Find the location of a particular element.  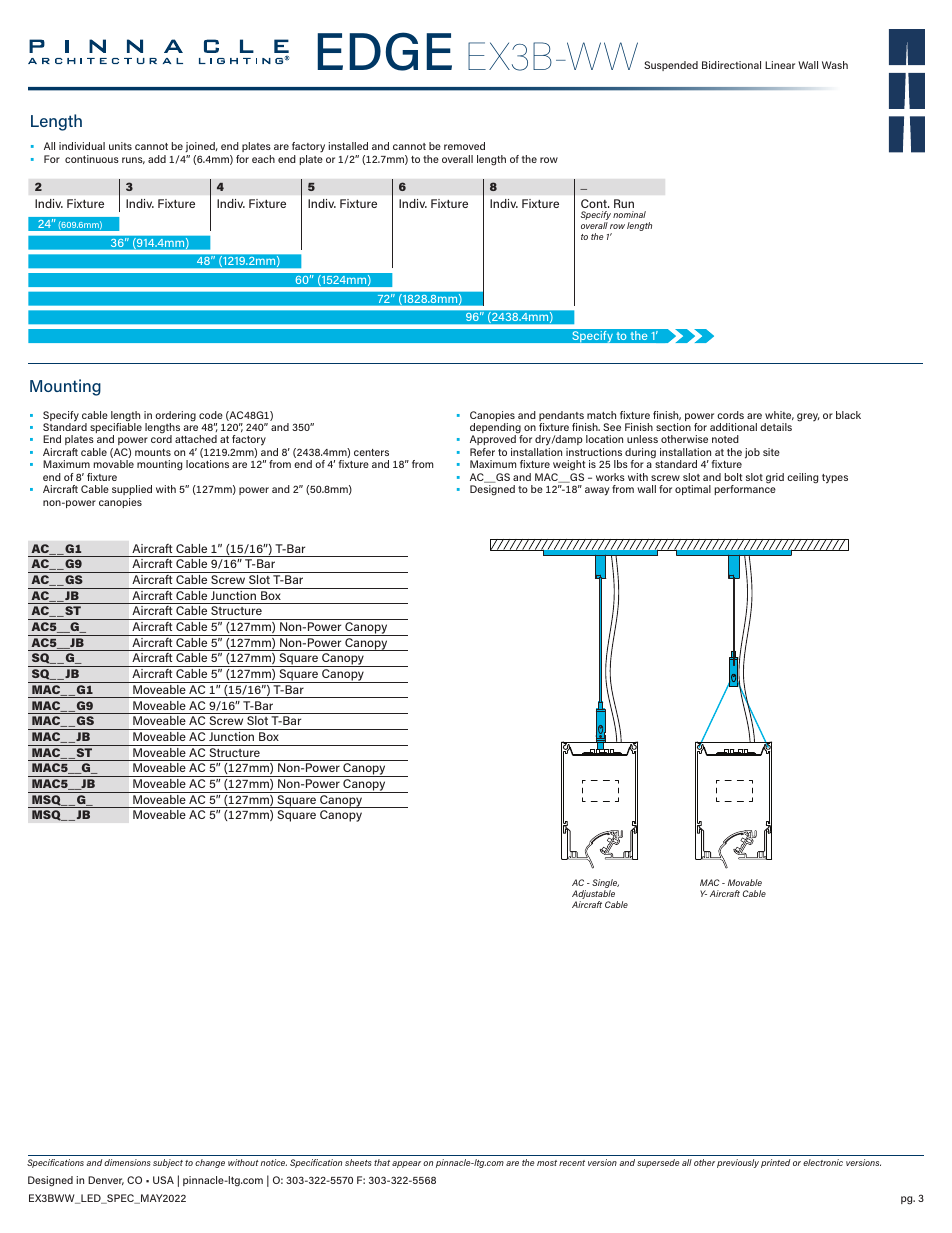

change is located at coordinates (210, 1163).
